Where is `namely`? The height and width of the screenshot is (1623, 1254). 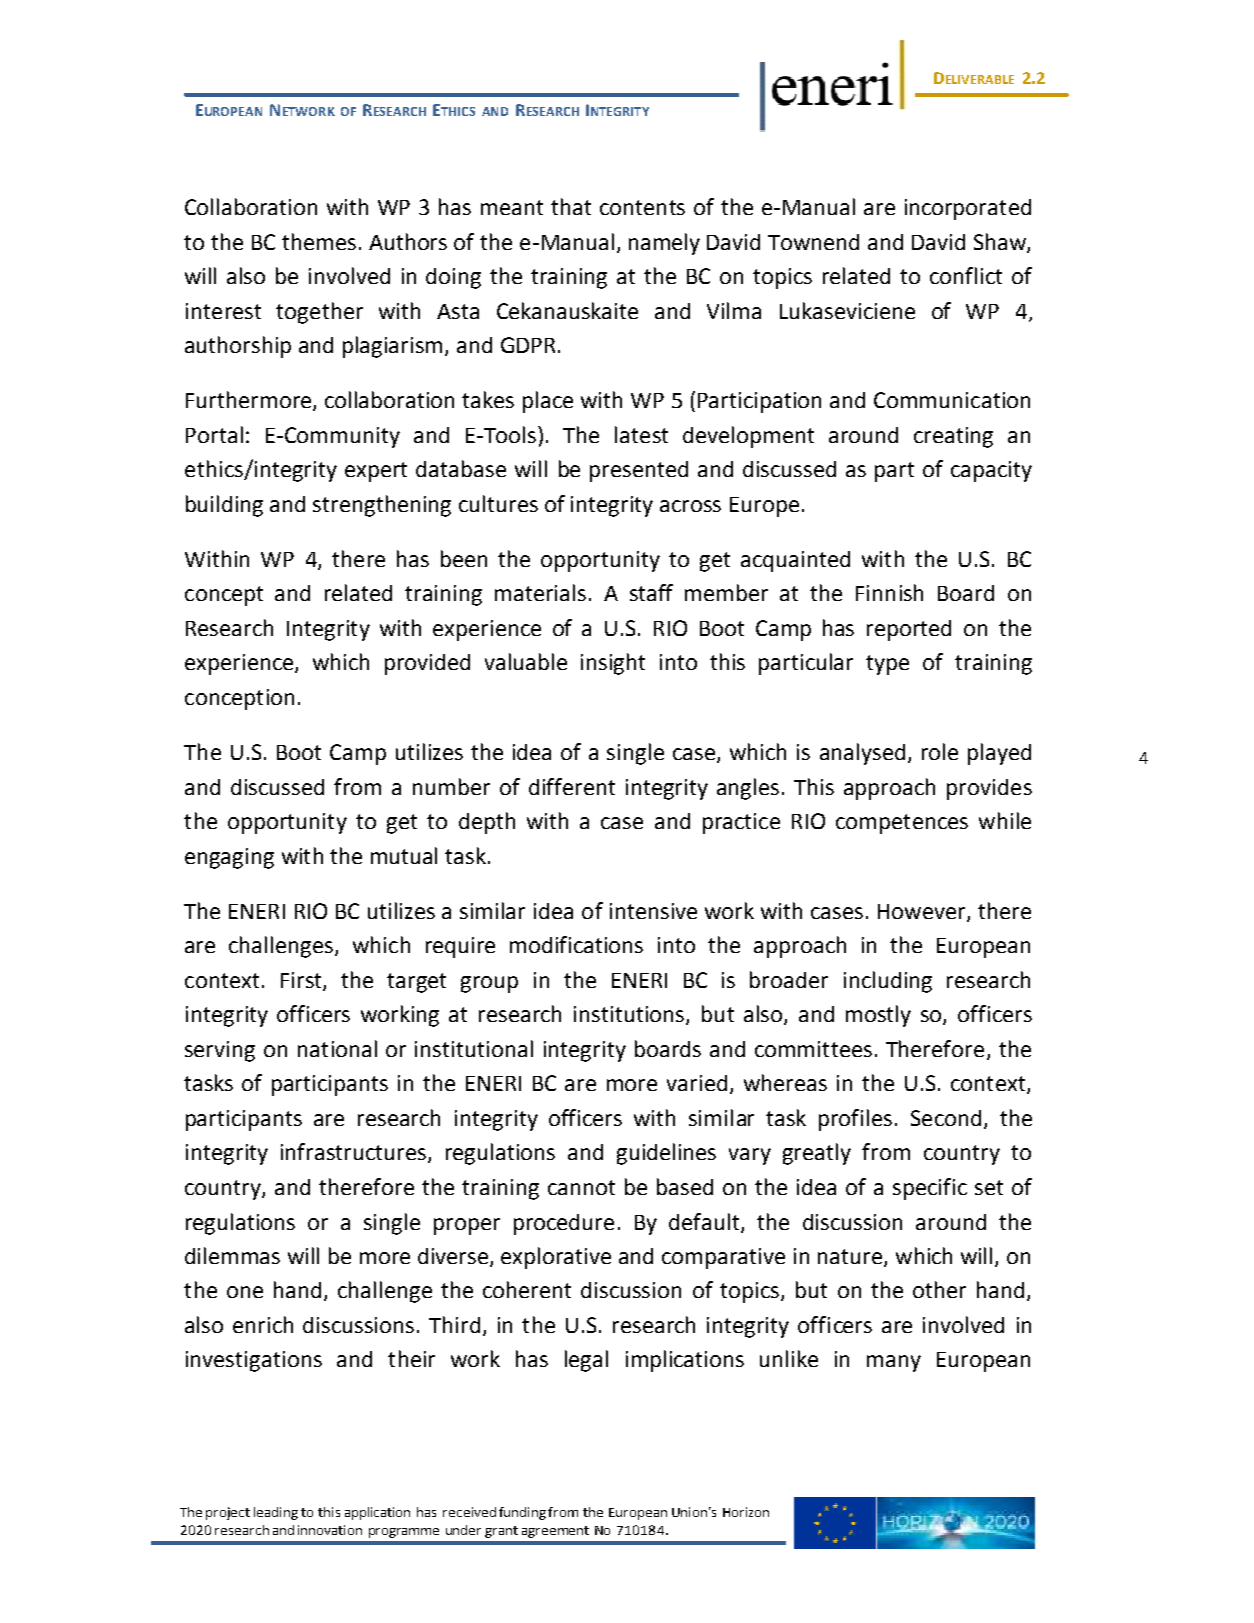
namely is located at coordinates (664, 244).
